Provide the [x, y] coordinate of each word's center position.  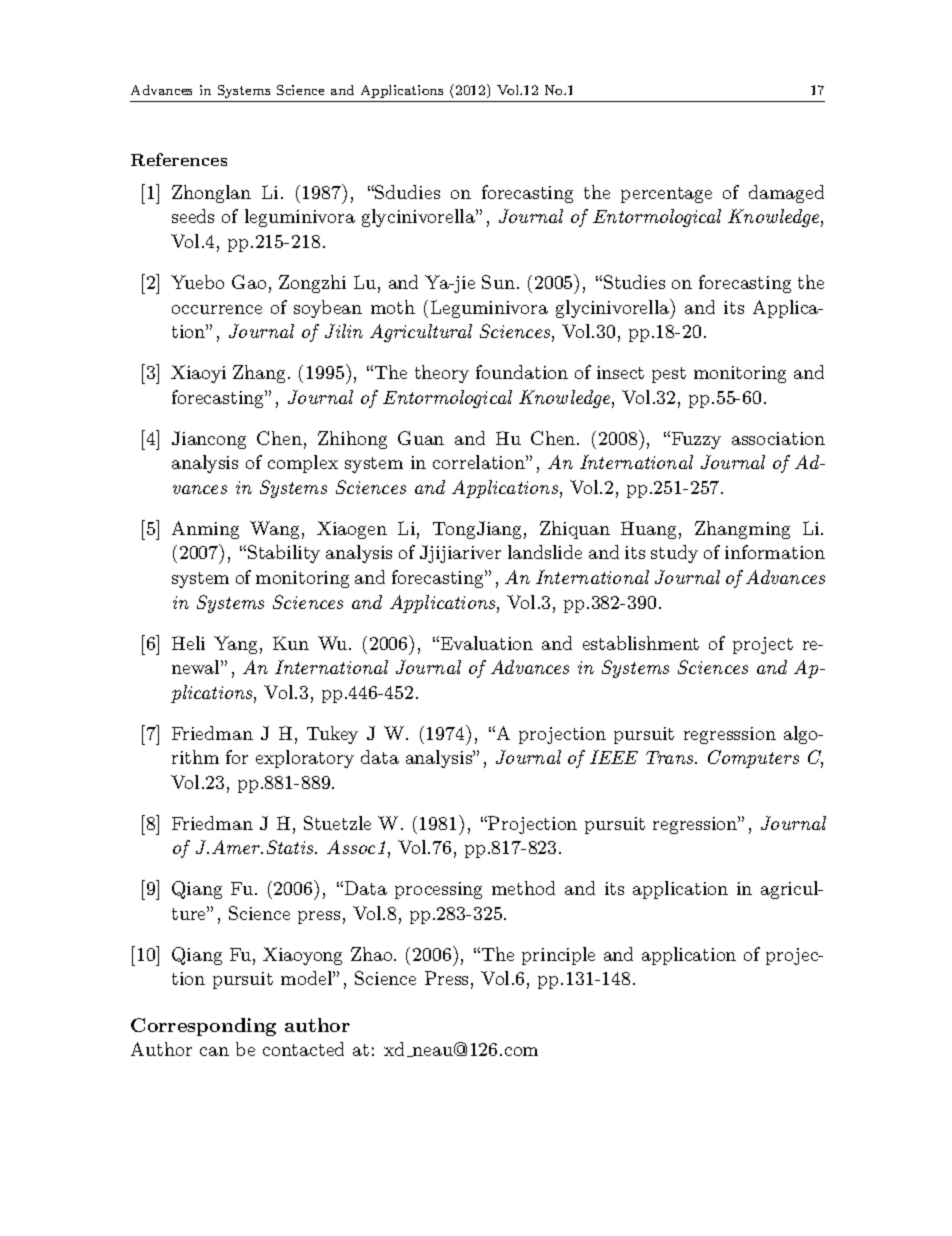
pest [669, 375]
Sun [498, 282]
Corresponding [203, 1027]
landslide [545, 552]
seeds [193, 216]
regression [696, 825]
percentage [666, 195]
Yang [235, 645]
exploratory [305, 759]
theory [442, 374]
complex [303, 464]
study [674, 554]
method [523, 888]
